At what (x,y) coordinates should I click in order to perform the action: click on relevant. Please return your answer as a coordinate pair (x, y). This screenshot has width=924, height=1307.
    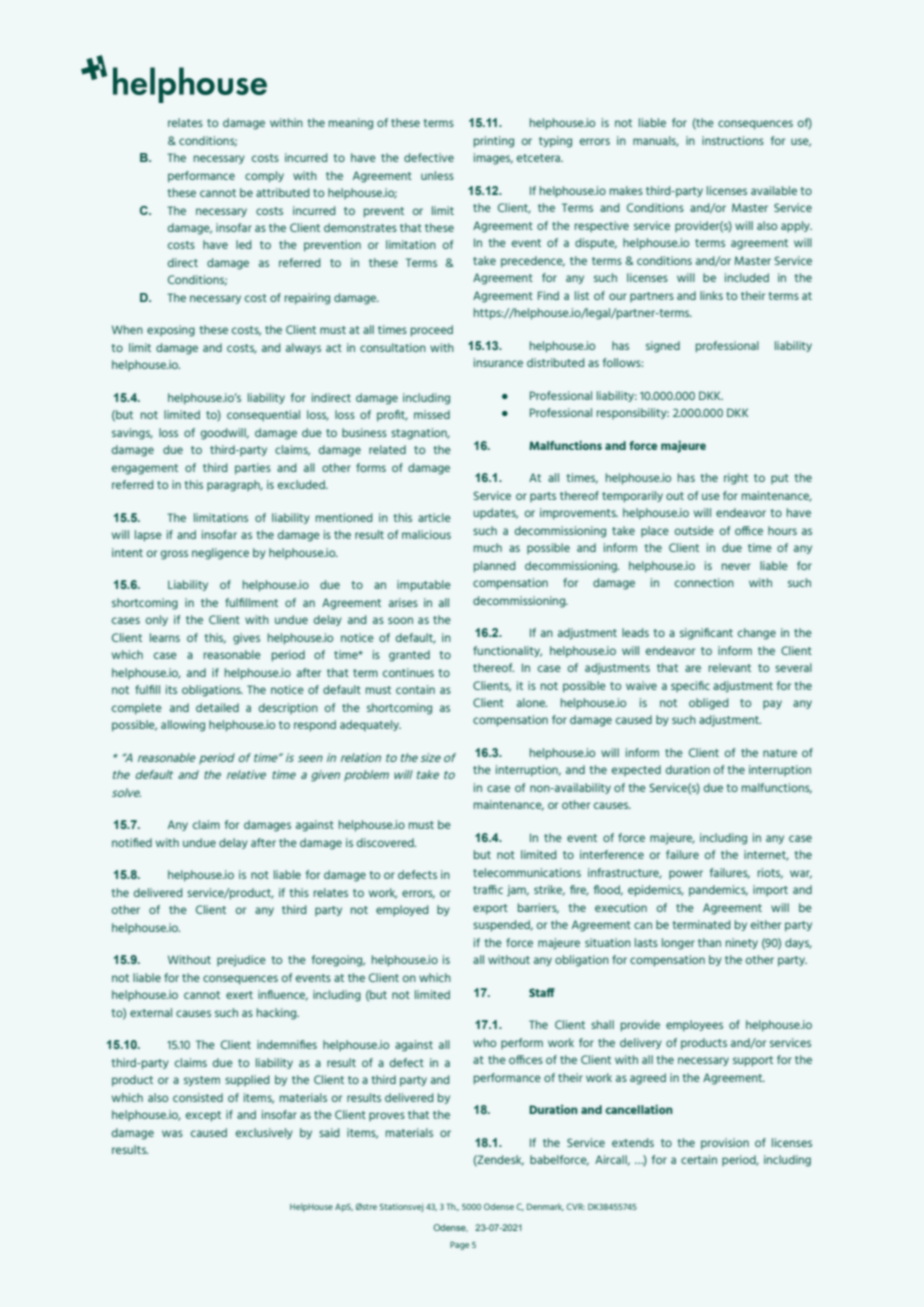
    Looking at the image, I should click on (730, 667).
